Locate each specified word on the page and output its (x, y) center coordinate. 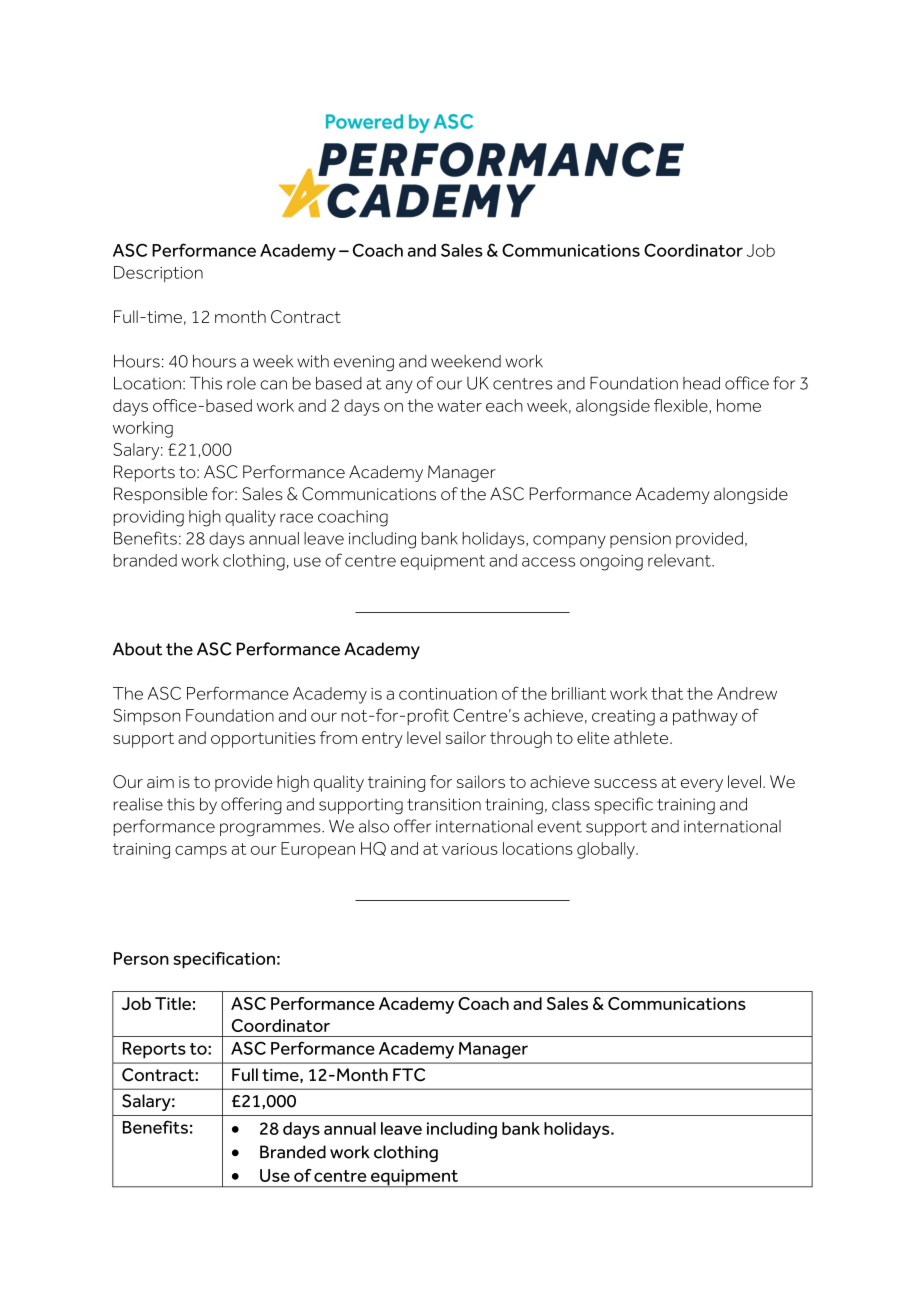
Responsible (160, 495)
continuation (448, 694)
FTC (409, 1075)
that (667, 693)
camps (201, 852)
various (470, 849)
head (701, 383)
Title (173, 1003)
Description (158, 274)
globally (607, 850)
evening (364, 363)
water (459, 406)
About (138, 649)
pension (640, 540)
